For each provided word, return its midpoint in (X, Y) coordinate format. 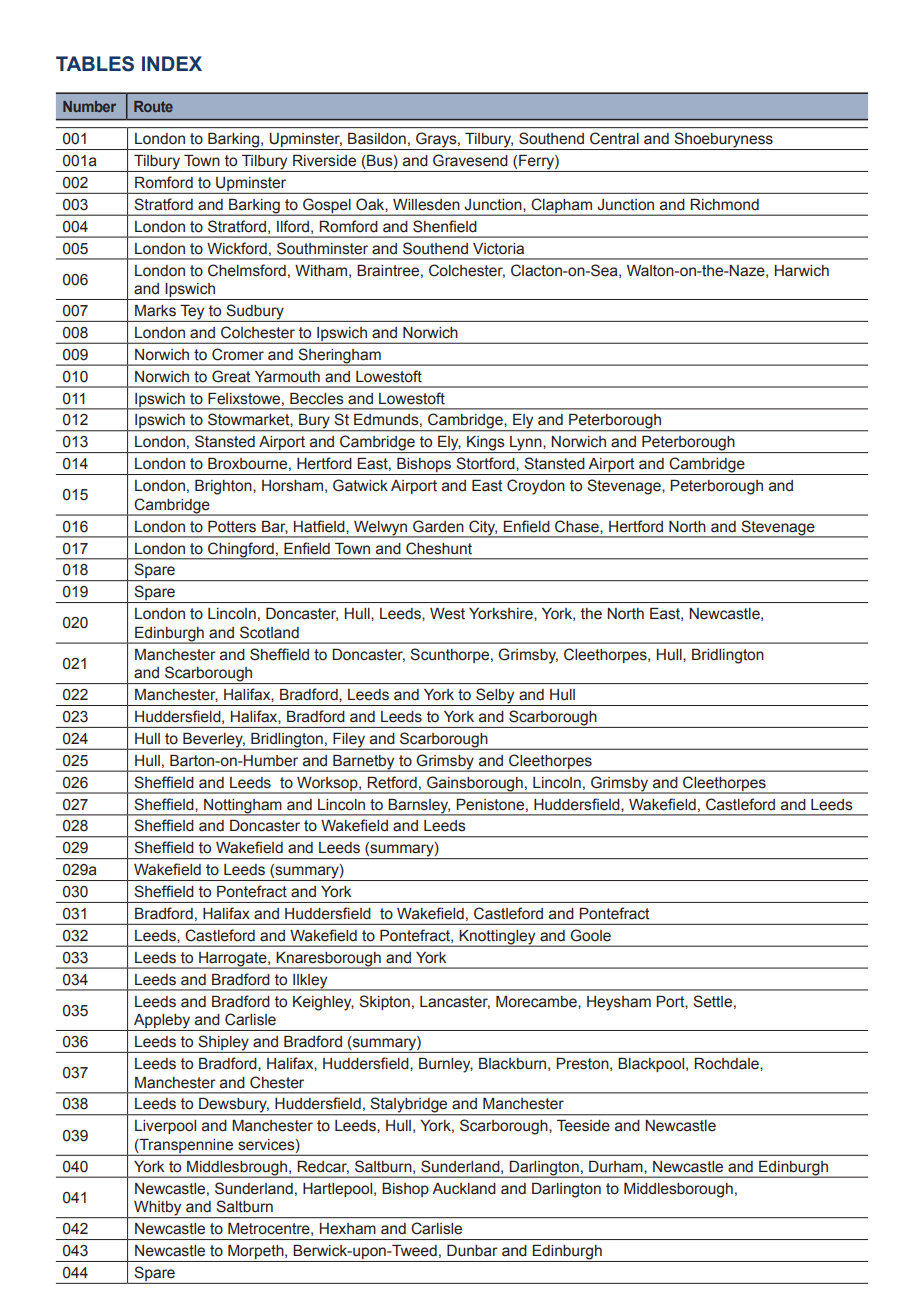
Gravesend (470, 160)
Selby (495, 697)
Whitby (158, 1209)
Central (614, 138)
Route (153, 106)
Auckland (464, 1189)
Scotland (269, 632)
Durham (617, 1167)
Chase (578, 526)
